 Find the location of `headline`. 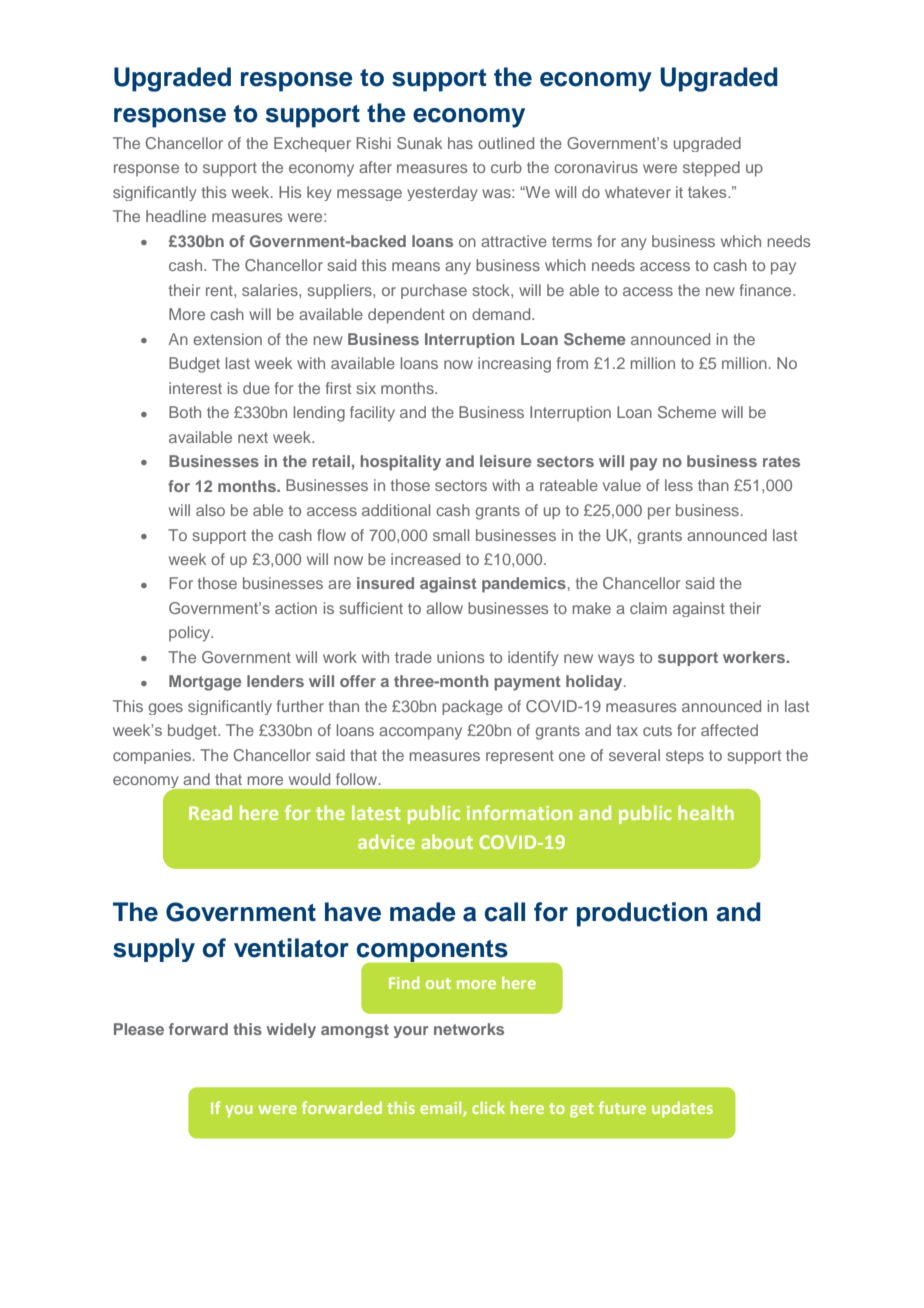

headline is located at coordinates (176, 216).
